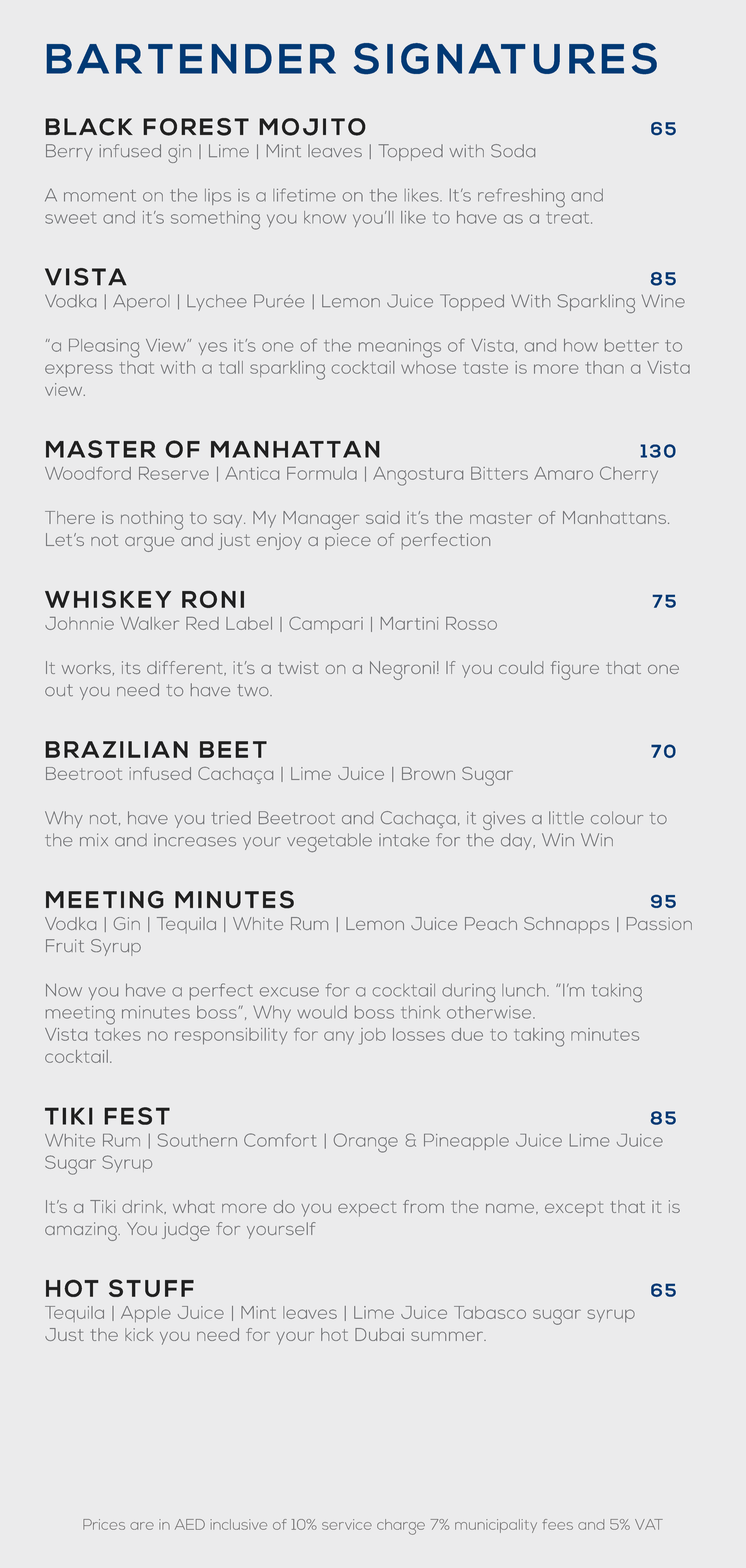  Describe the element at coordinates (569, 218) in the image. I see `treat` at that location.
